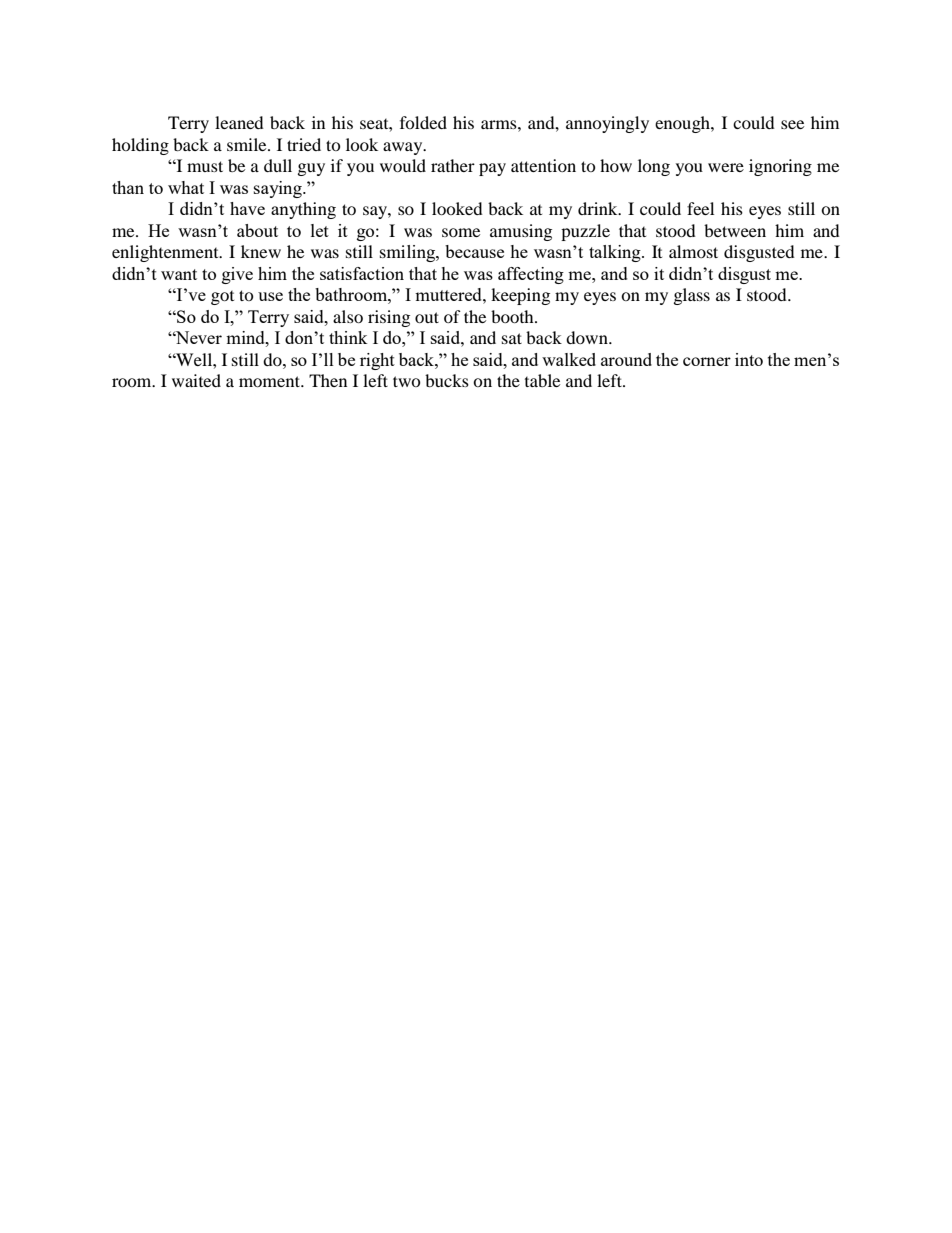  Describe the element at coordinates (196, 380) in the screenshot. I see `waited` at that location.
